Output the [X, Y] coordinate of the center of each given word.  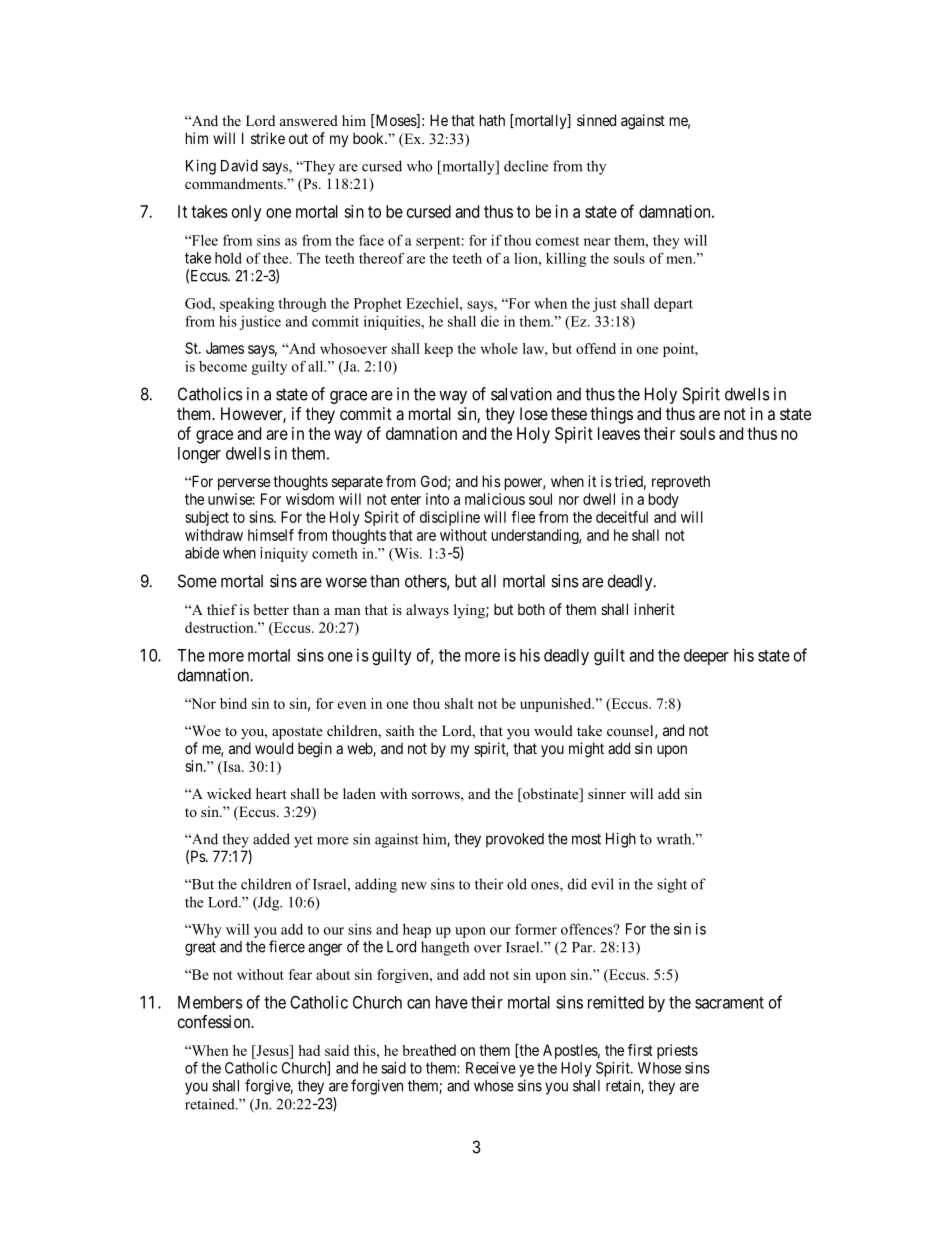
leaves [619, 433]
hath [492, 120]
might [586, 750]
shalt [459, 703]
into [437, 499]
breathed [429, 1050]
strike [268, 138]
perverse [244, 484]
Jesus [272, 1050]
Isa [232, 768]
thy [596, 167]
